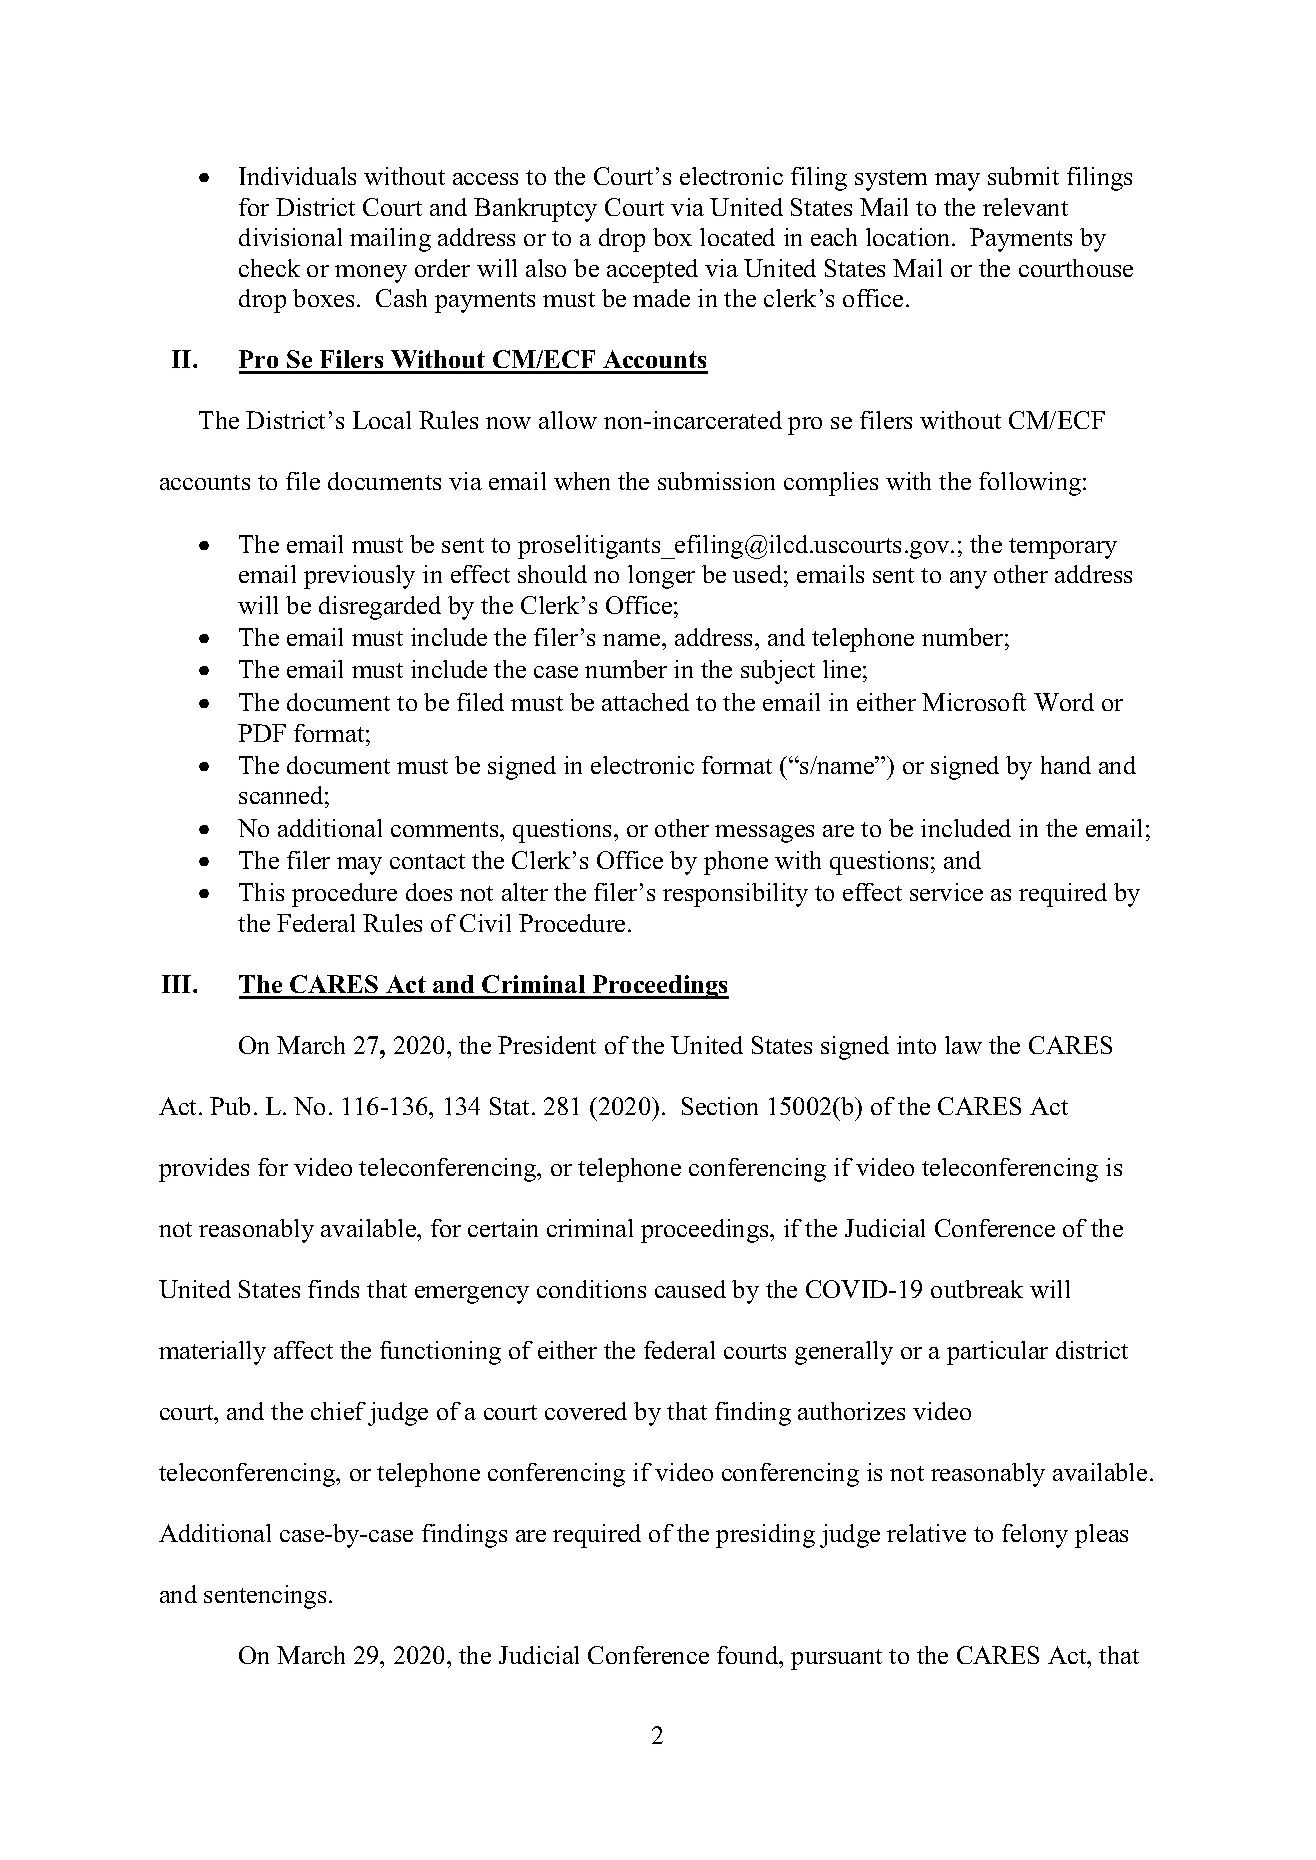 This document has height=1860, width=1316. I want to click on chief, so click(338, 1411).
